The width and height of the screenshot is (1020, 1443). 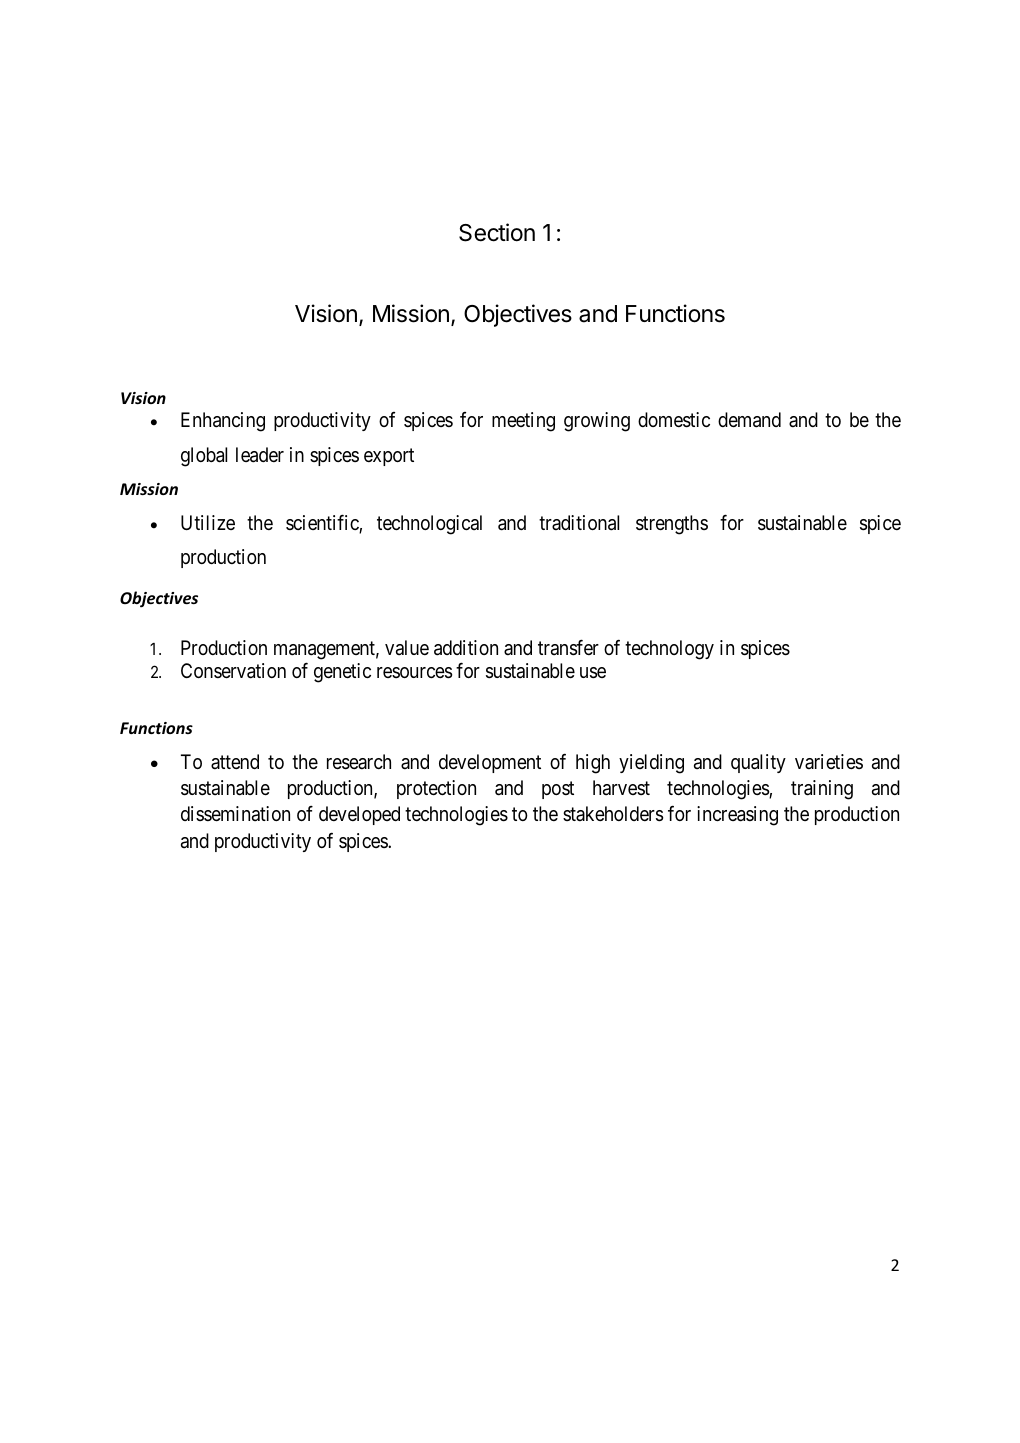 I want to click on domestic, so click(x=674, y=420).
